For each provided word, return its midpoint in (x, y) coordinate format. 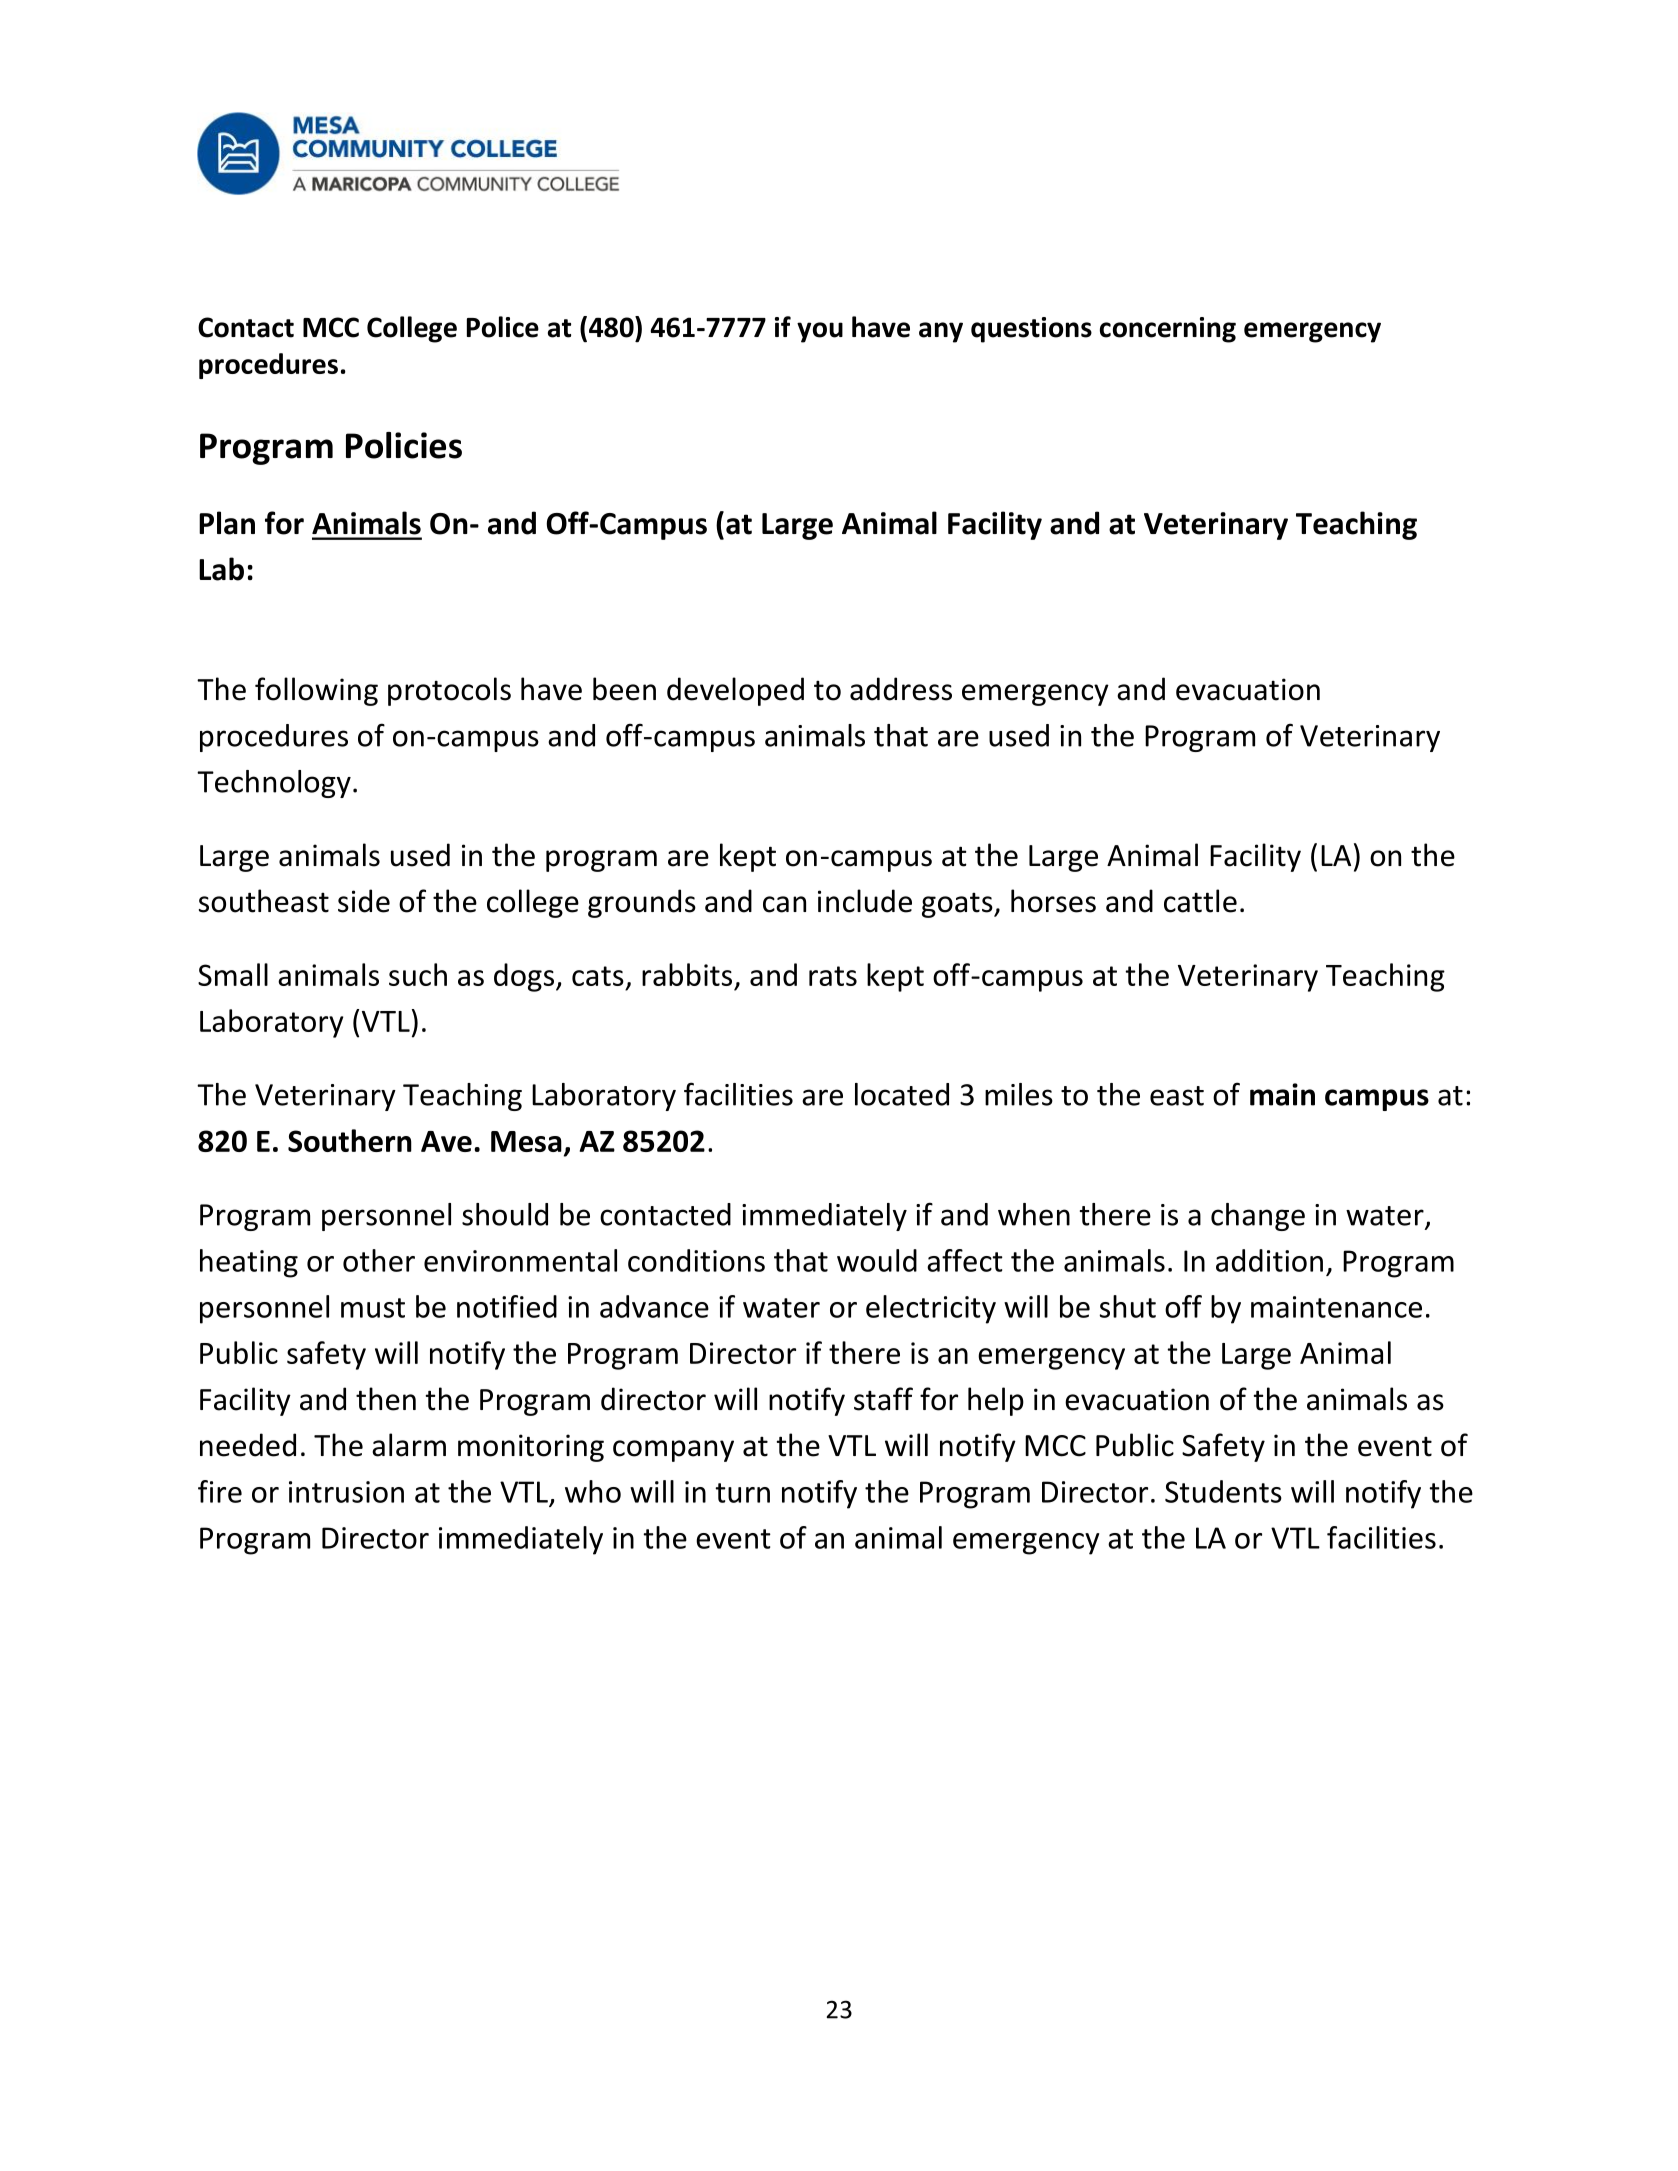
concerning (1168, 330)
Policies (404, 445)
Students (1223, 1491)
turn (742, 1493)
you (820, 332)
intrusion (346, 1492)
